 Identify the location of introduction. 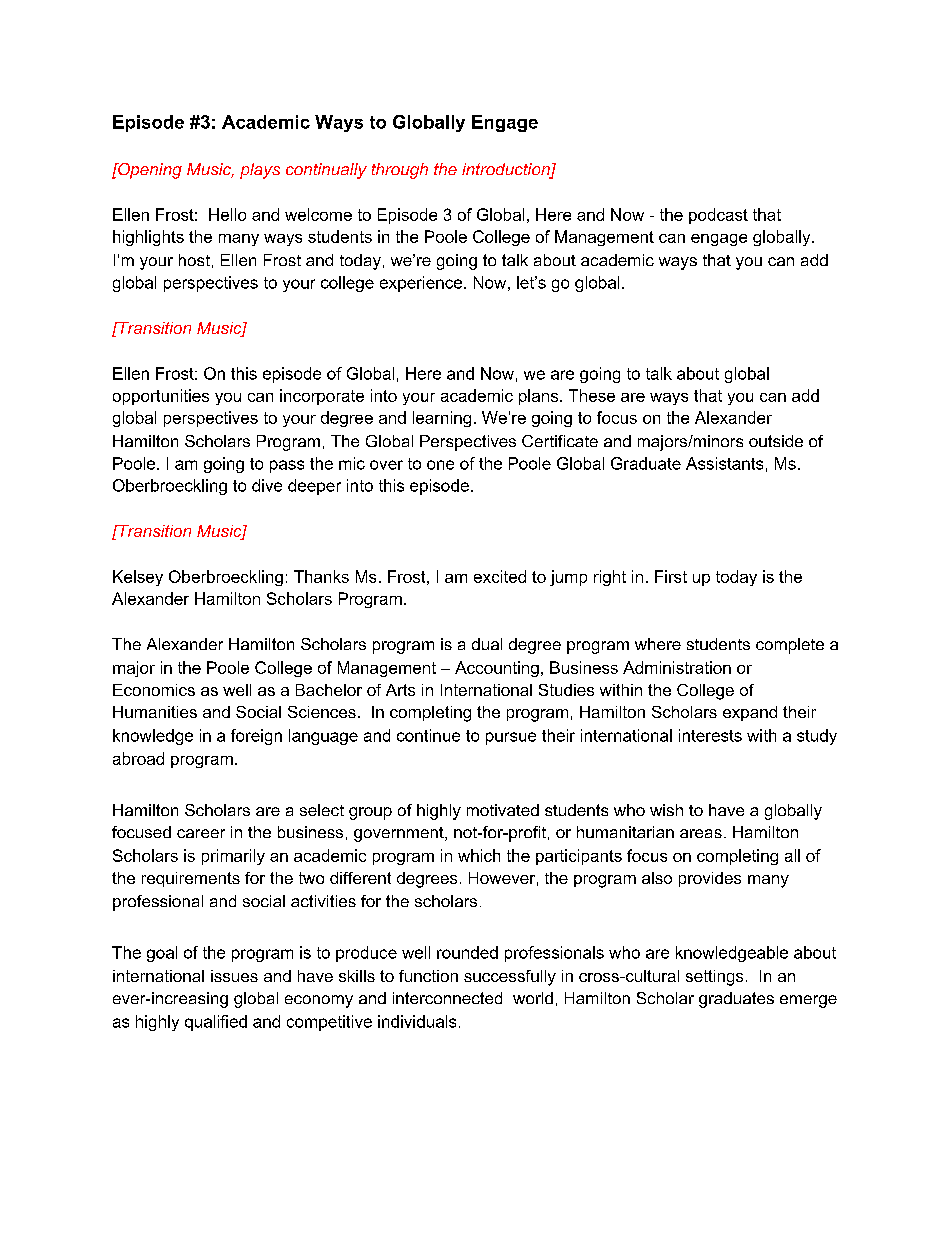
(507, 170).
